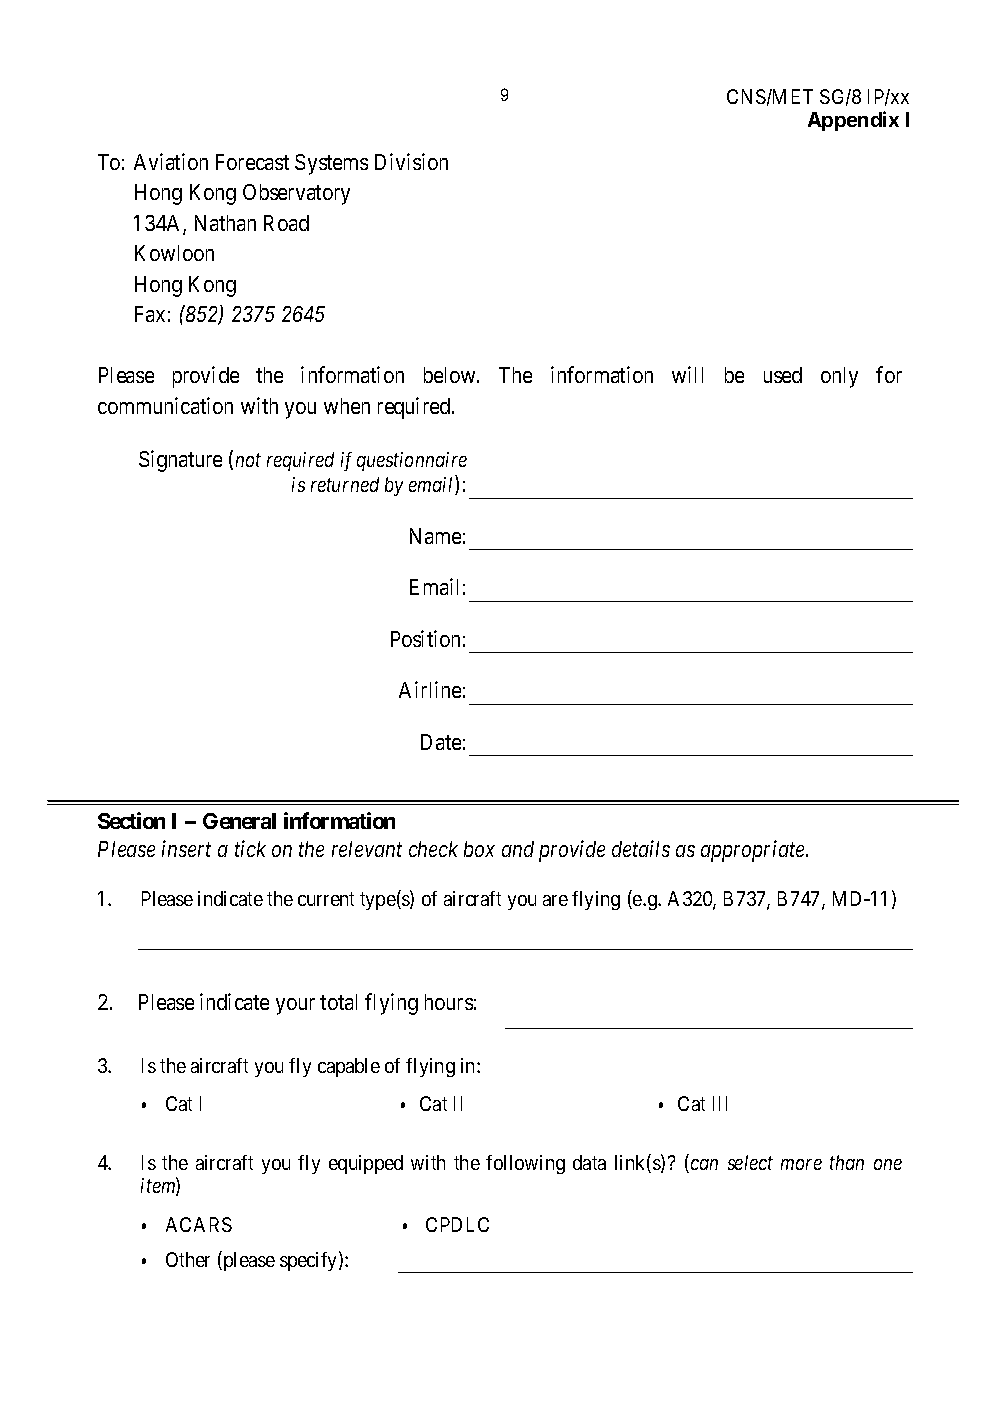 The width and height of the screenshot is (1008, 1426). Describe the element at coordinates (853, 121) in the screenshot. I see `Appendix` at that location.
